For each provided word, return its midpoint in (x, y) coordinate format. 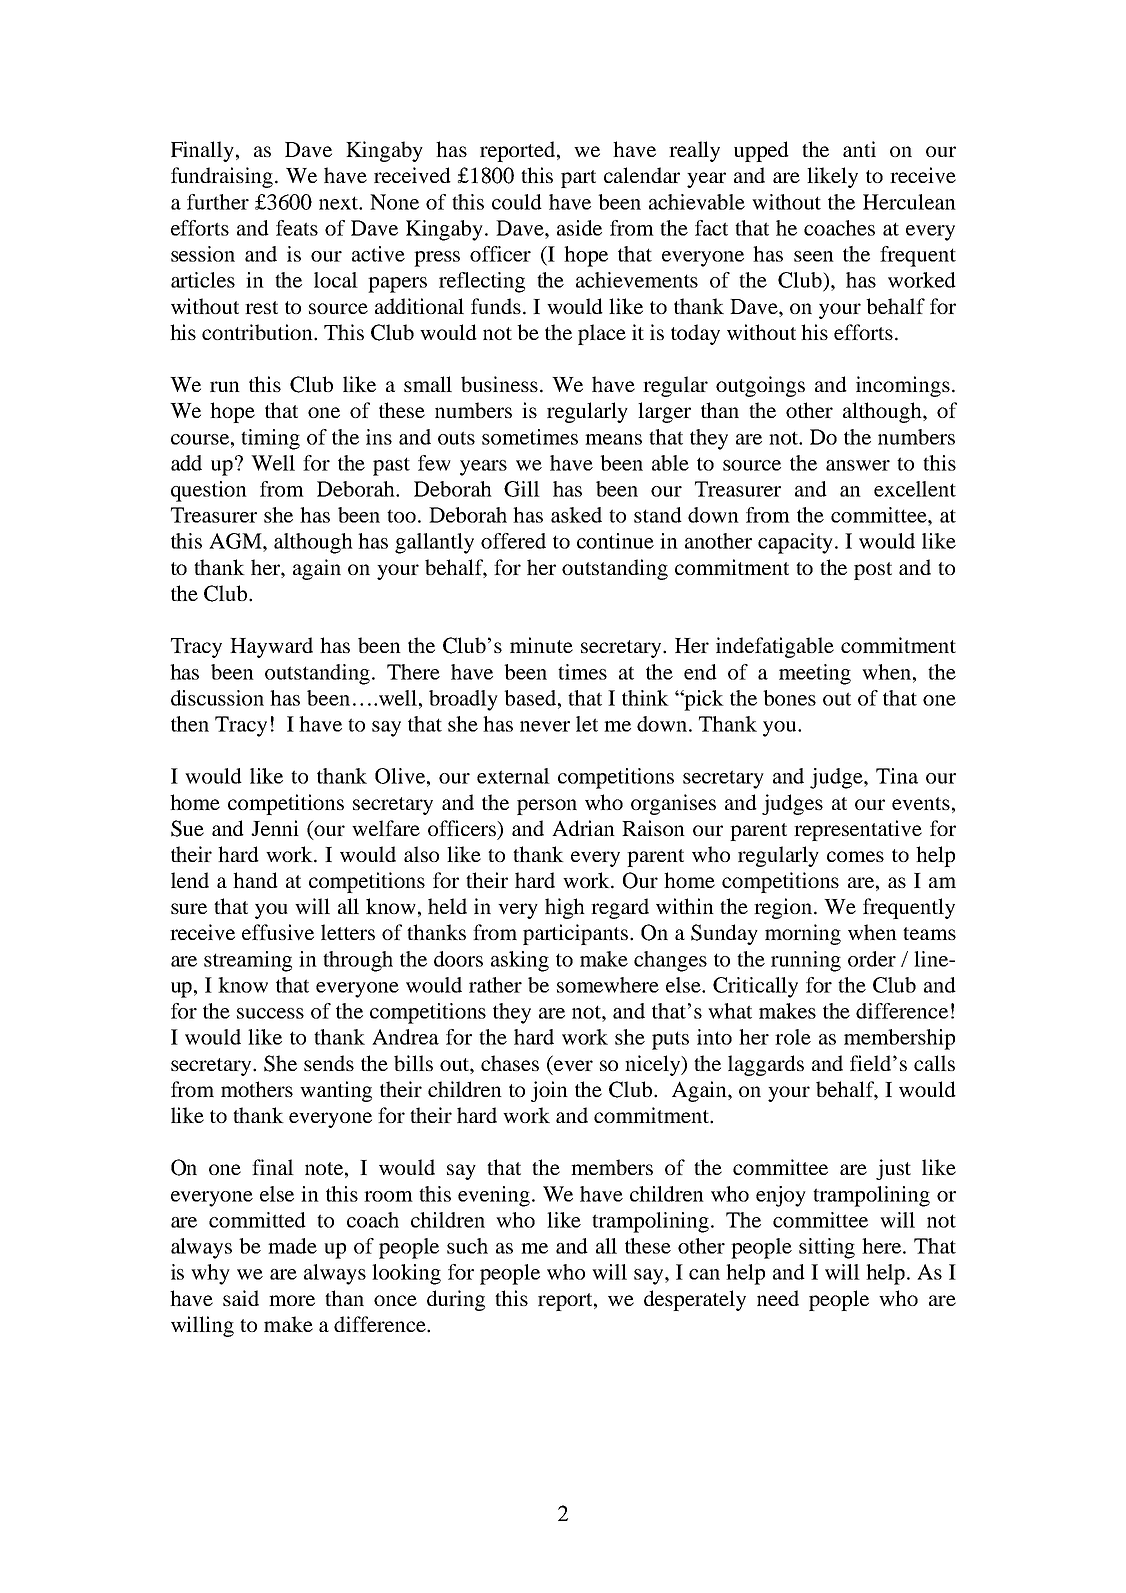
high (565, 908)
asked (576, 515)
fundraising (223, 177)
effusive (278, 932)
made (292, 1246)
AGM (236, 541)
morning (803, 934)
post (873, 571)
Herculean (909, 202)
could (517, 202)
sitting (827, 1248)
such (467, 1246)
